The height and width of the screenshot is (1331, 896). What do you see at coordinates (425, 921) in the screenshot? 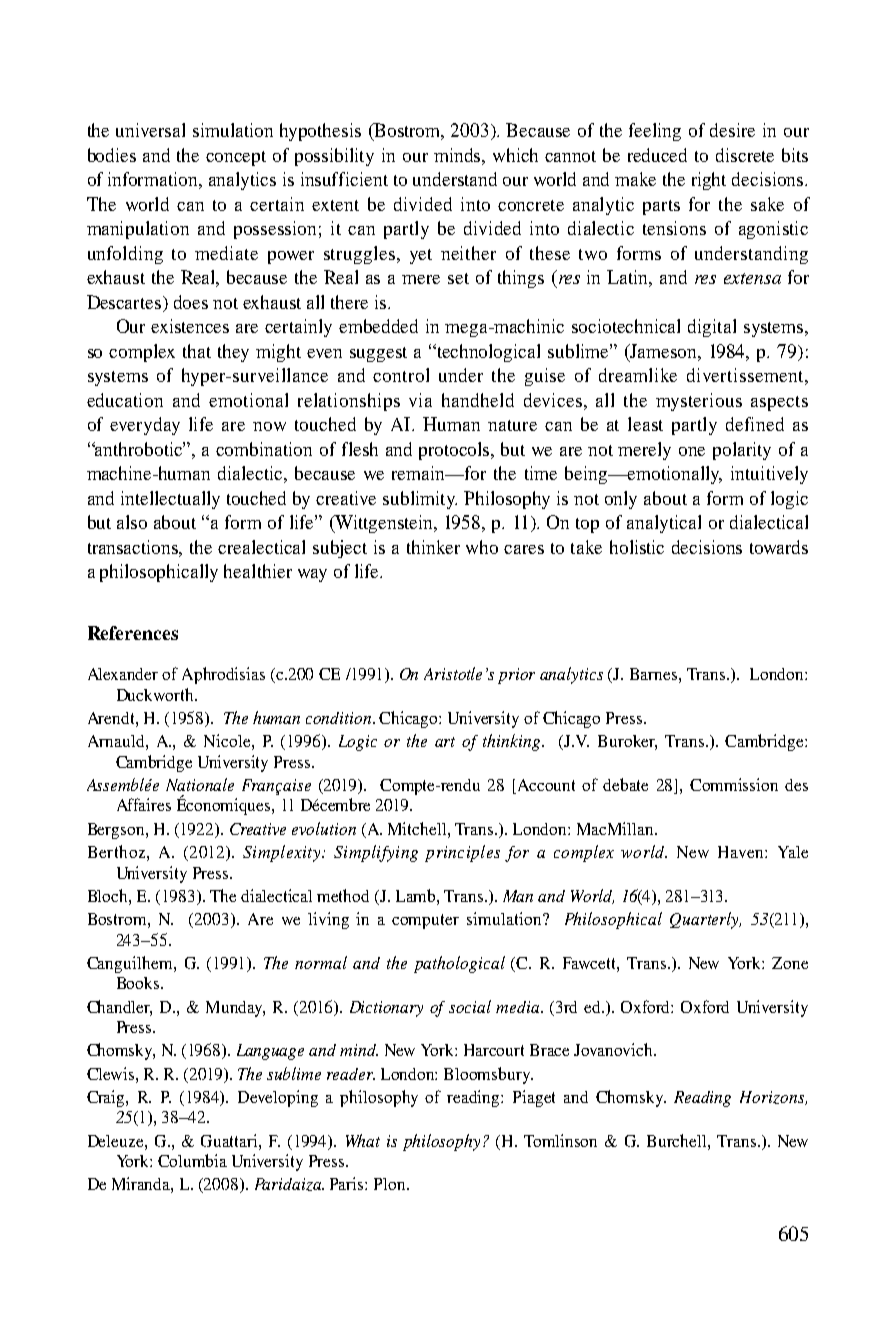
I see `computer` at bounding box center [425, 921].
